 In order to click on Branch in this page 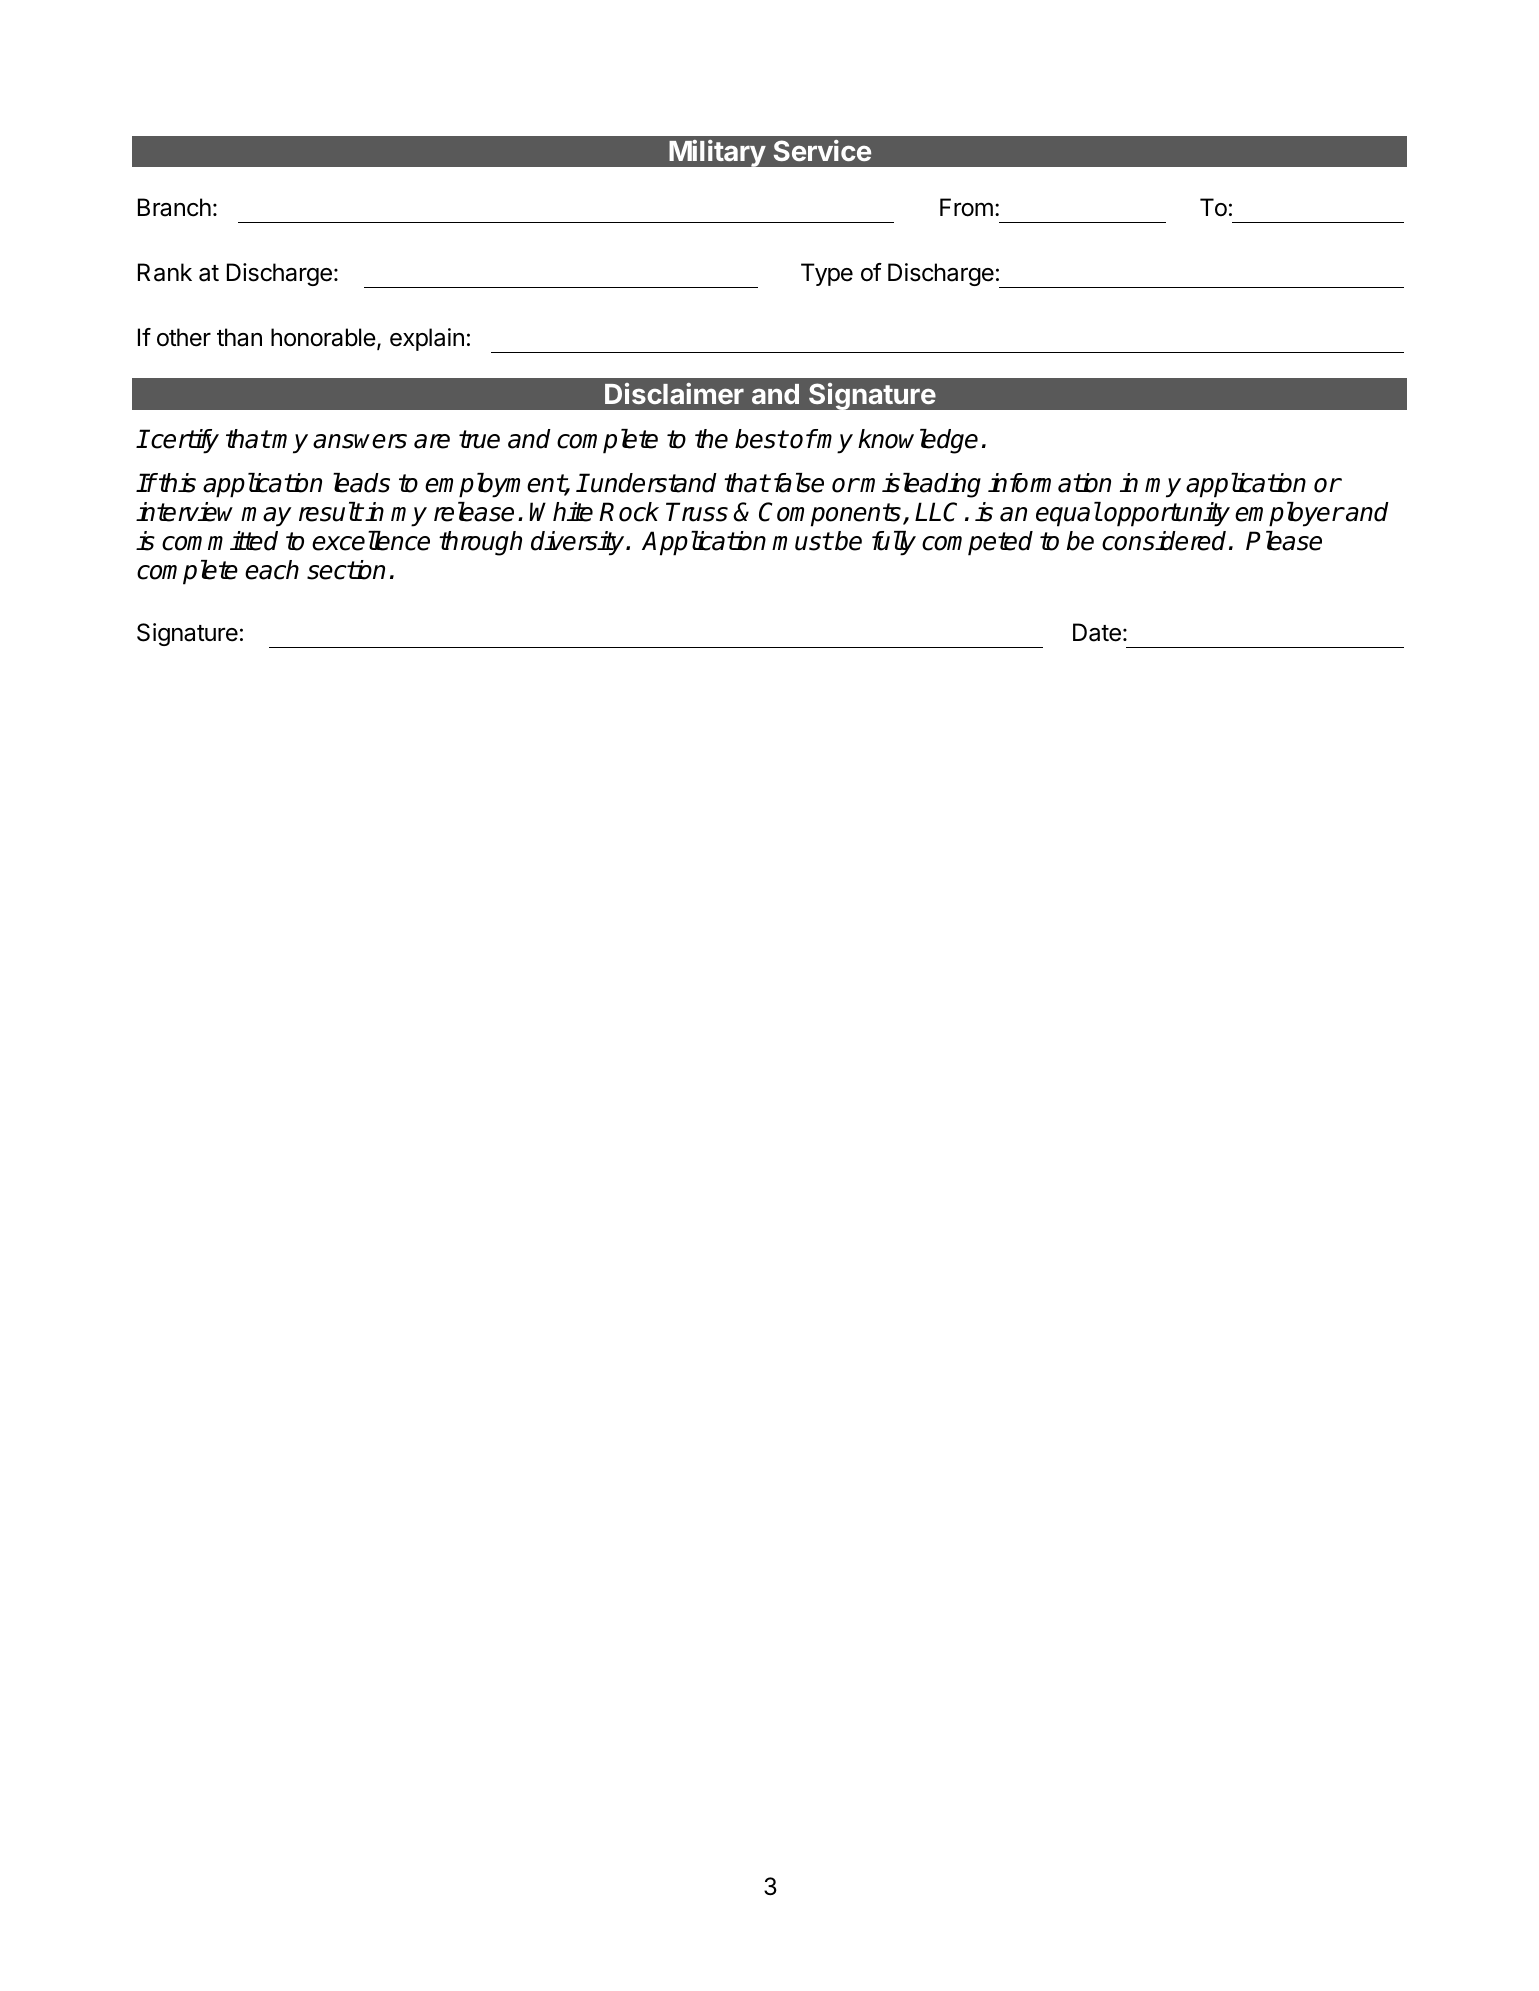, I will do `click(174, 207)`.
